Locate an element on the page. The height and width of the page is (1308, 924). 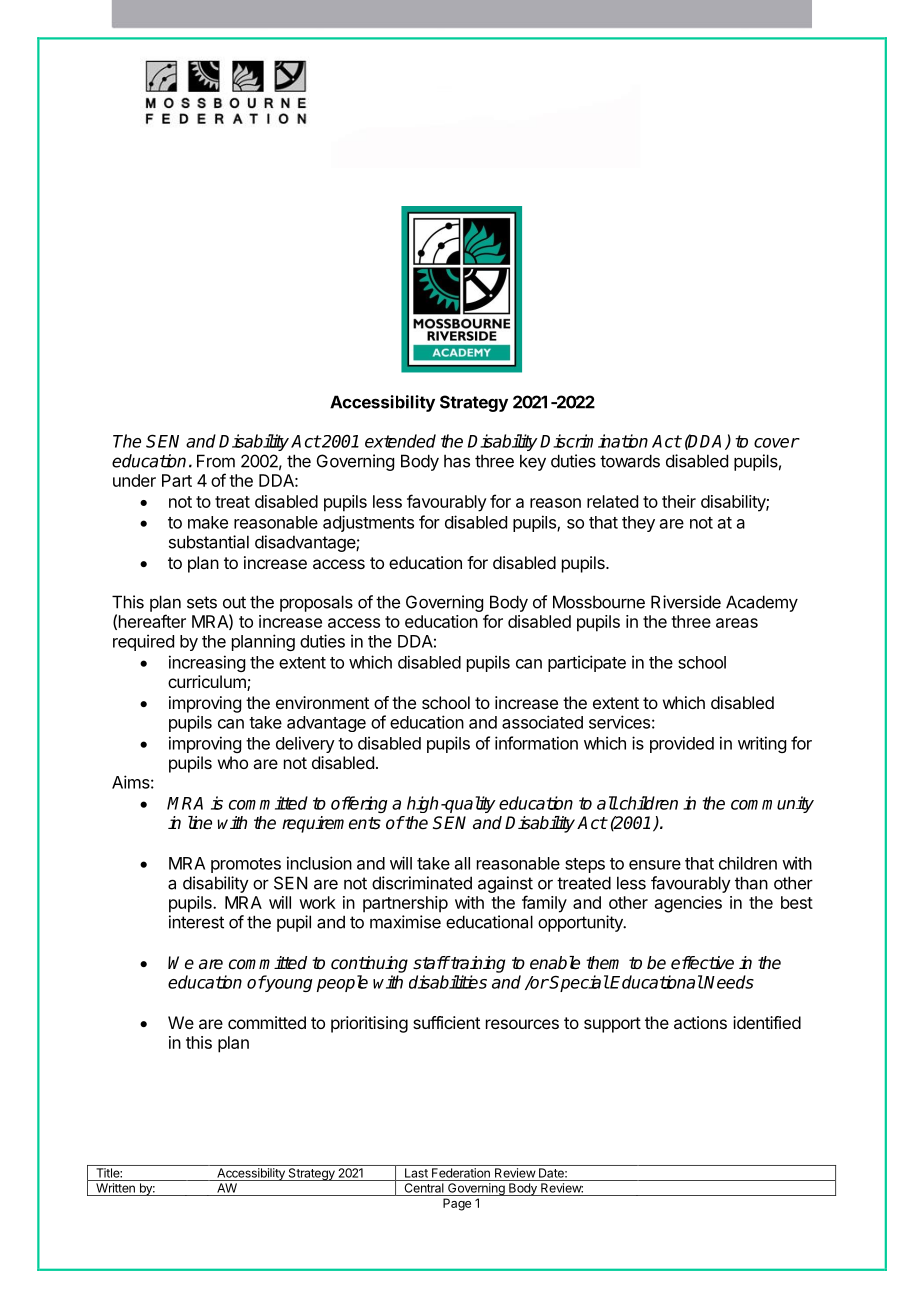
From is located at coordinates (216, 461).
